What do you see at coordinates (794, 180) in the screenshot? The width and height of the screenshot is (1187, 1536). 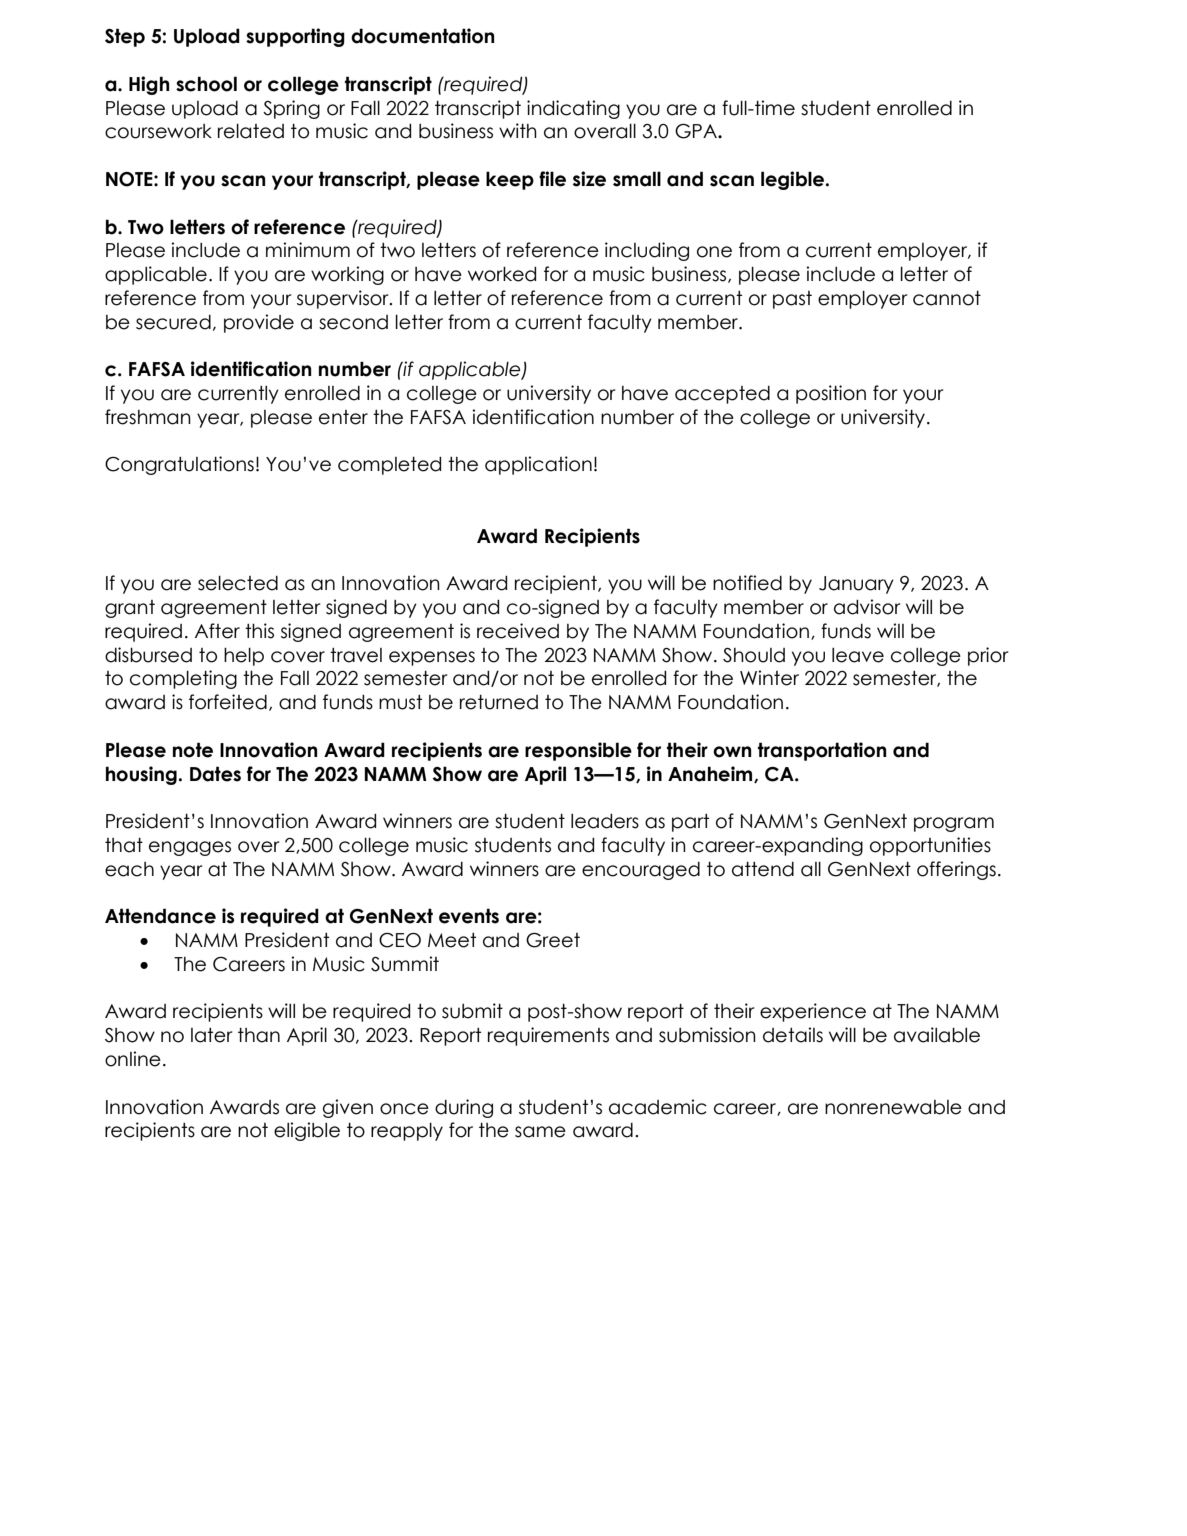 I see `legible` at bounding box center [794, 180].
